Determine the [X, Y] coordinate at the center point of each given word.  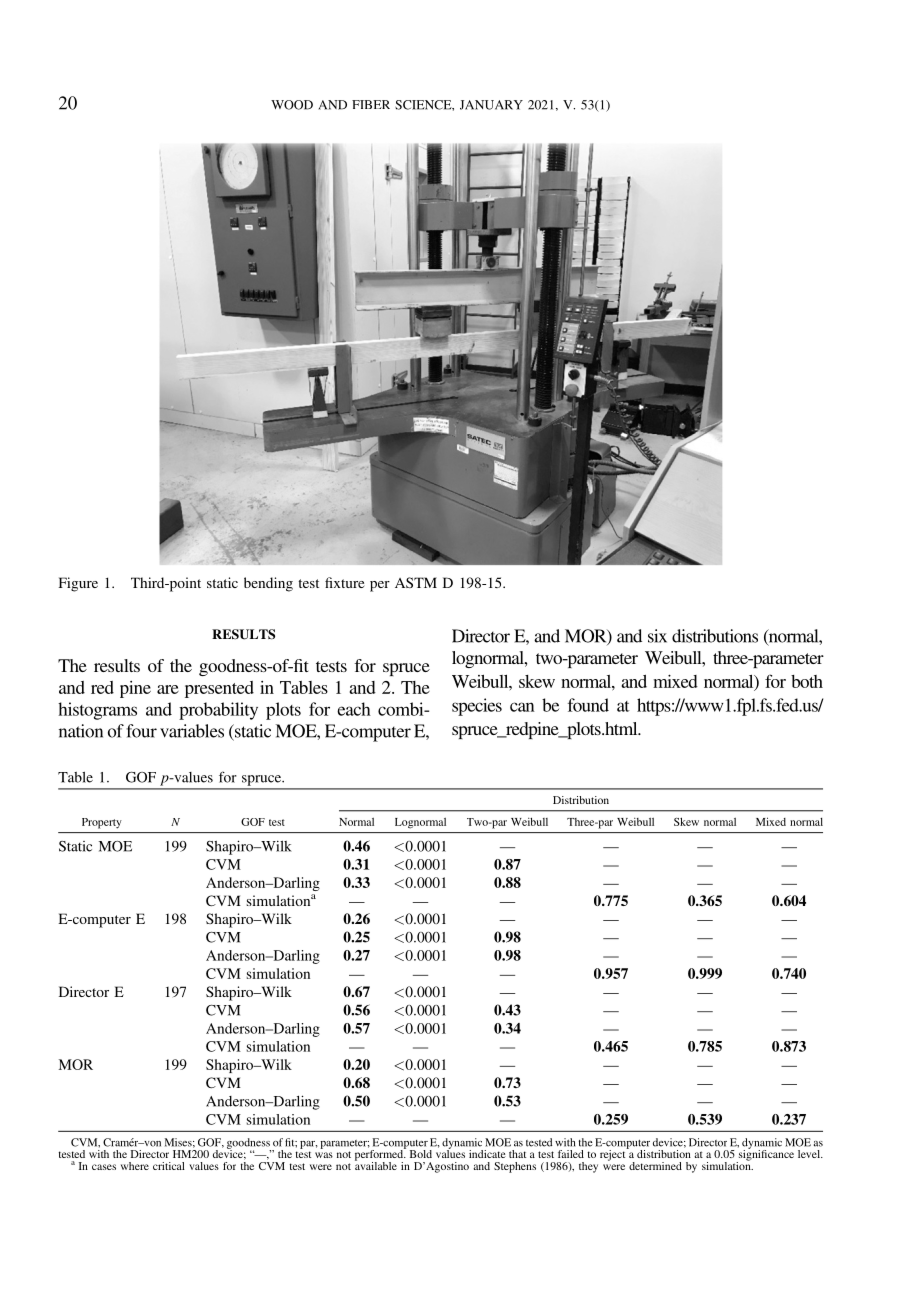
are [168, 689]
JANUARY [491, 105]
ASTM [416, 582]
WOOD [292, 105]
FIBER [371, 104]
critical [169, 1166]
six [657, 636]
